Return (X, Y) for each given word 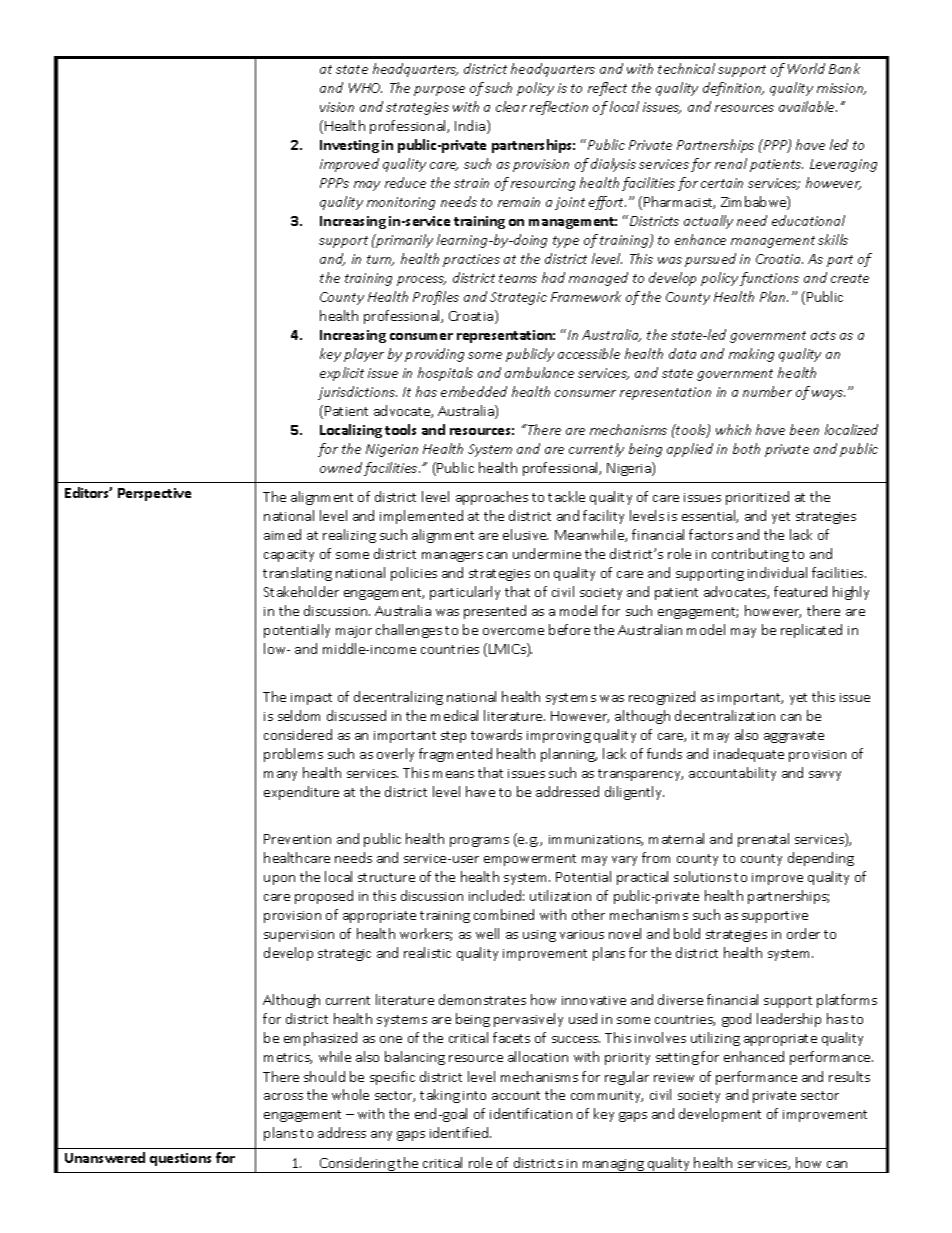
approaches (492, 498)
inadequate (749, 755)
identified (460, 1132)
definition (733, 89)
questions (180, 1159)
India (470, 125)
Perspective (154, 494)
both (746, 448)
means (453, 774)
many (280, 776)
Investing (349, 146)
